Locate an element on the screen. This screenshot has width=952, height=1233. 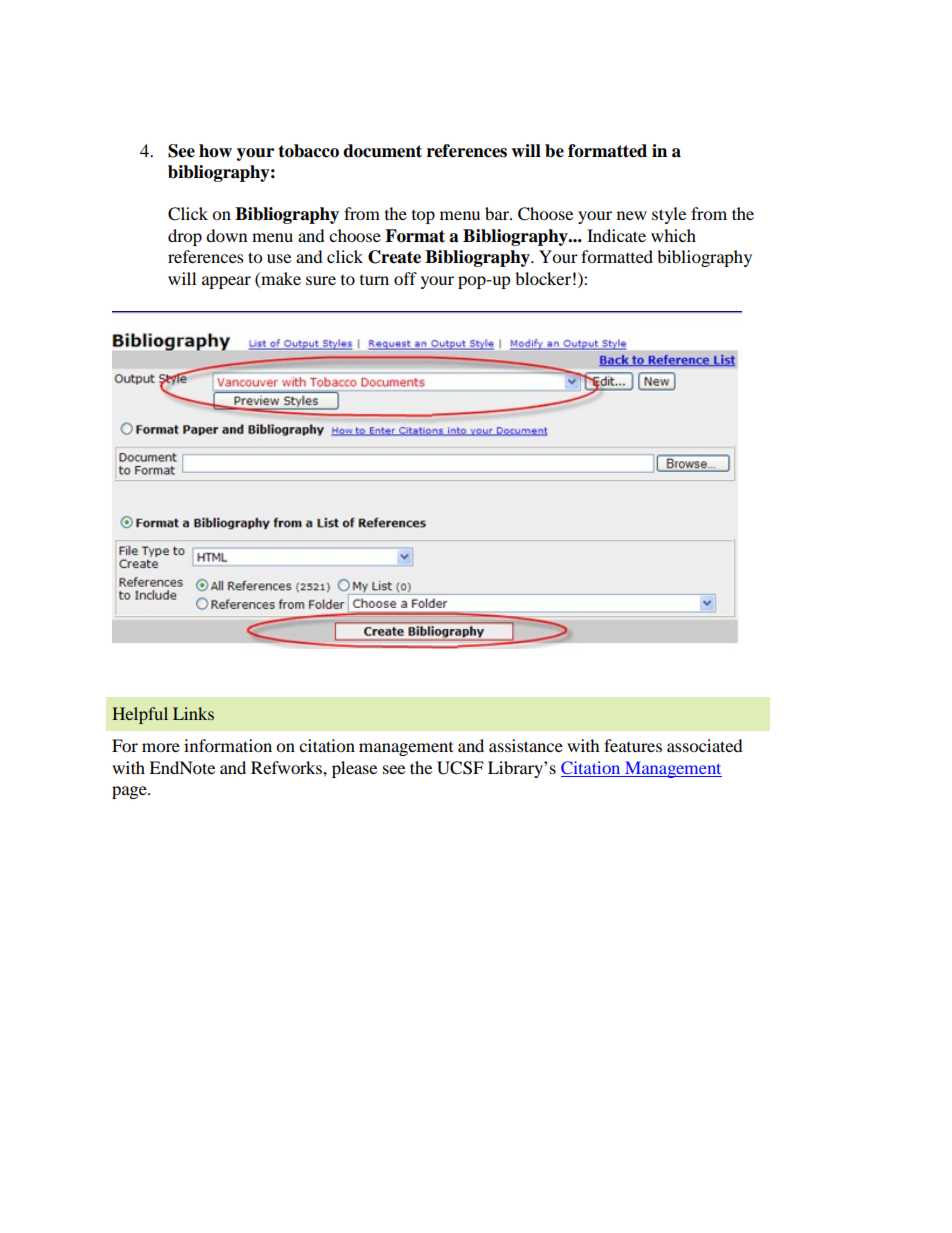
more is located at coordinates (161, 747).
